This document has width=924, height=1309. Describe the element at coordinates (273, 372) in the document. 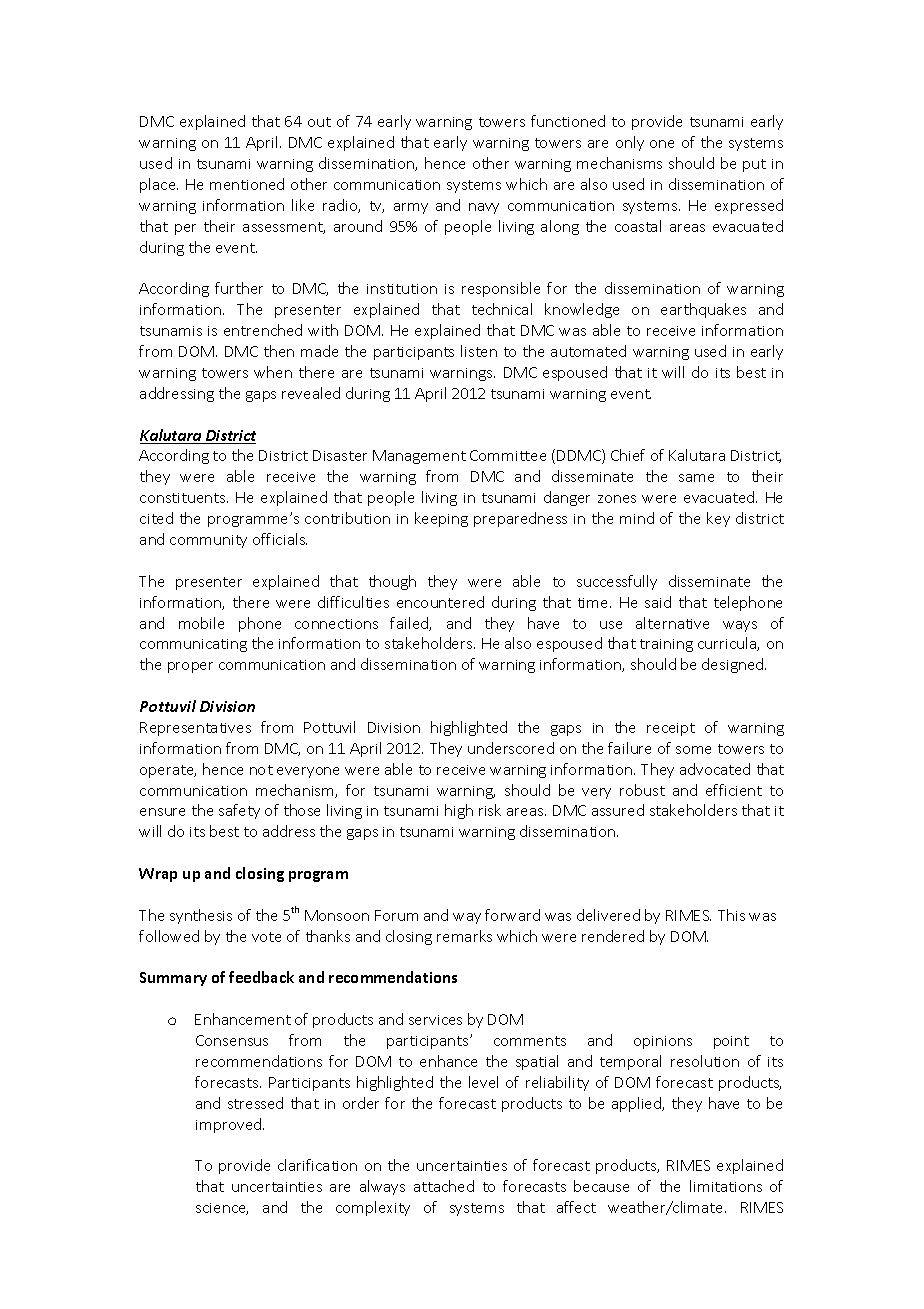

I see `when` at that location.
